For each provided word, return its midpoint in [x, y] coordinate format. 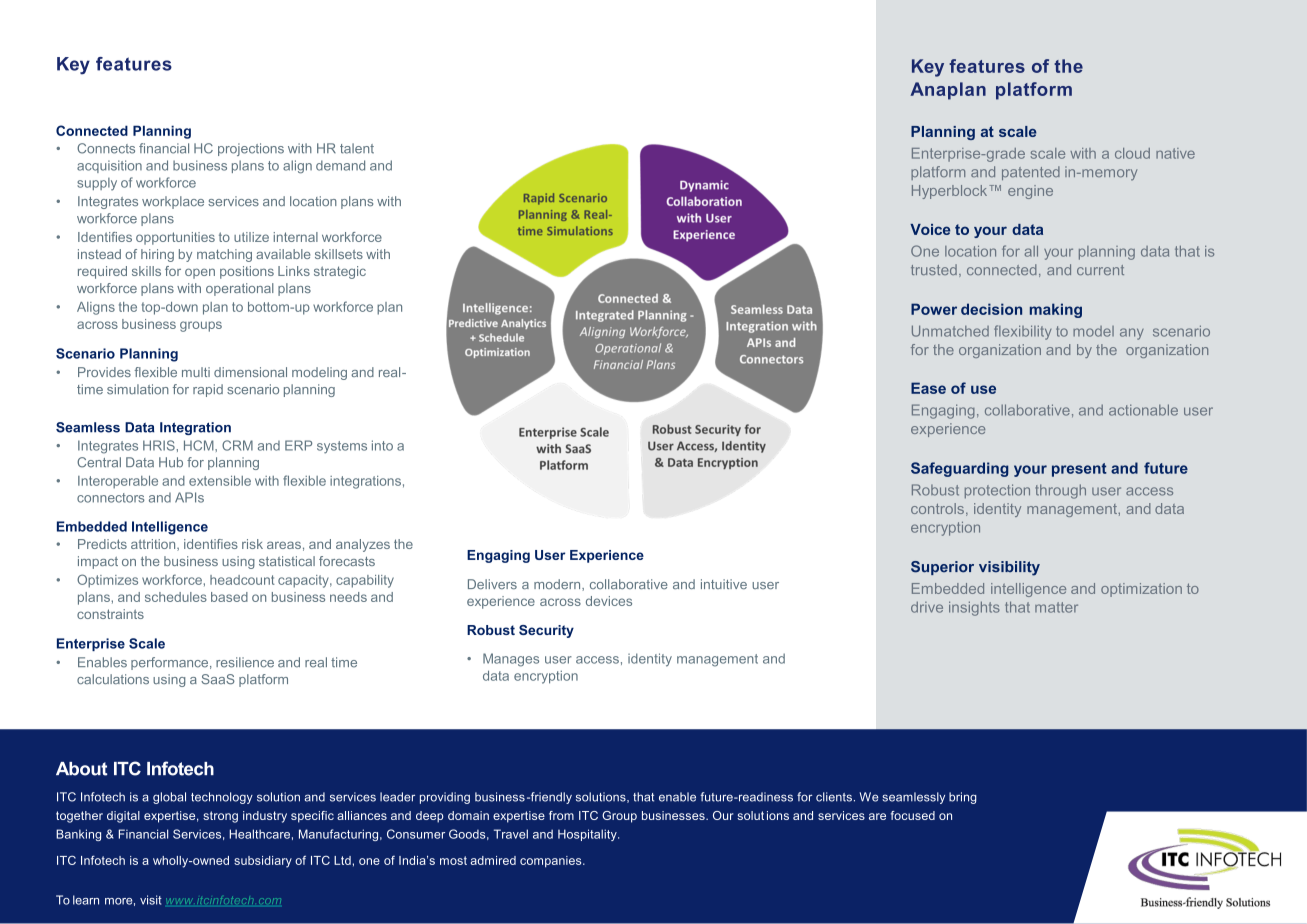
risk [252, 544]
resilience [245, 662]
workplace [173, 202]
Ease [928, 388]
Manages [511, 660]
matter [1056, 607]
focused [913, 815]
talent [357, 148]
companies [552, 862]
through [1060, 491]
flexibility [1023, 332]
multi [196, 372]
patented [1031, 173]
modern [558, 585]
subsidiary [263, 862]
